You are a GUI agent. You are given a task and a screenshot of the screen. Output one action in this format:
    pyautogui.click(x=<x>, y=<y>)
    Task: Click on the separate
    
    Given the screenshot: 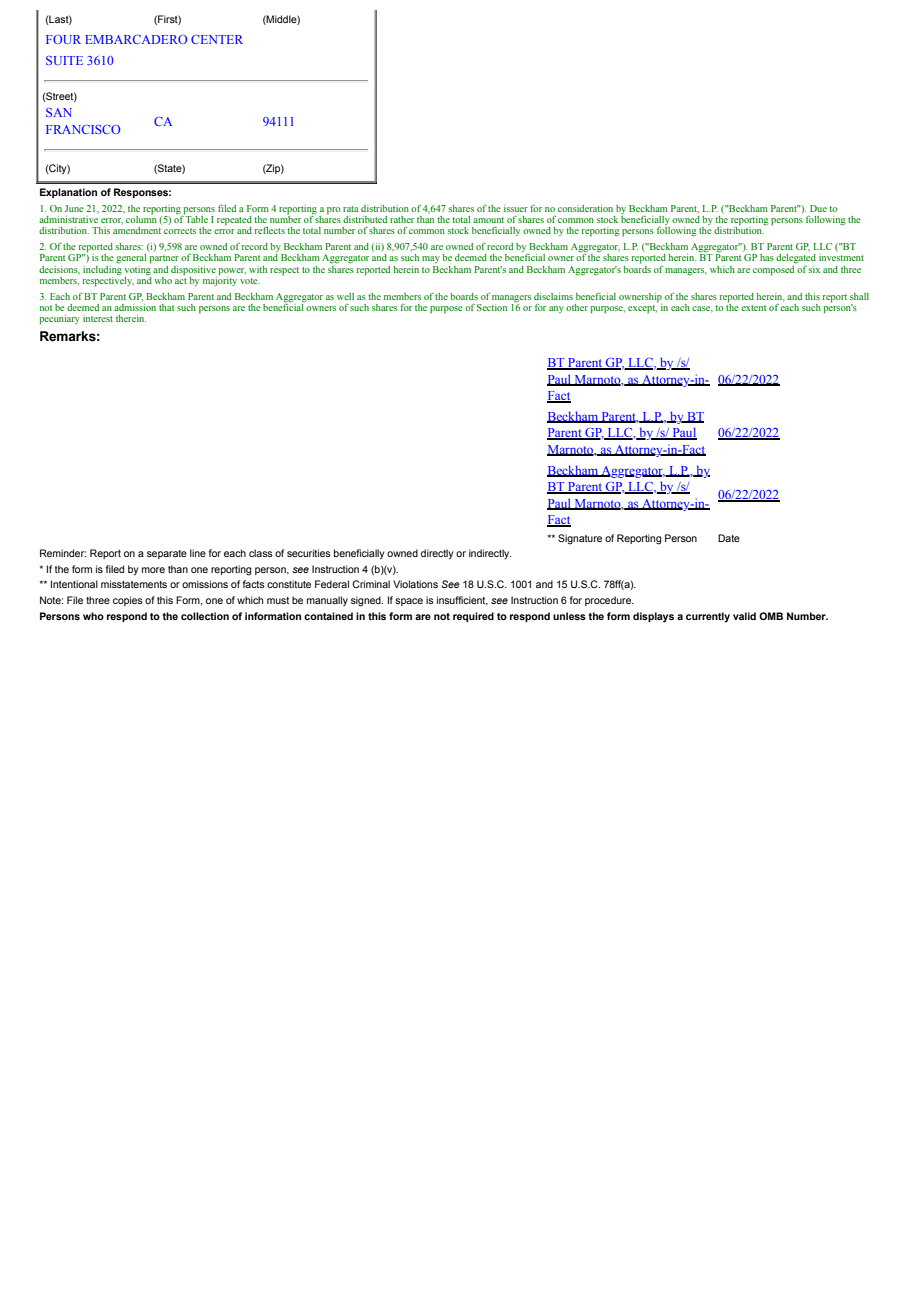 What is the action you would take?
    pyautogui.click(x=167, y=554)
